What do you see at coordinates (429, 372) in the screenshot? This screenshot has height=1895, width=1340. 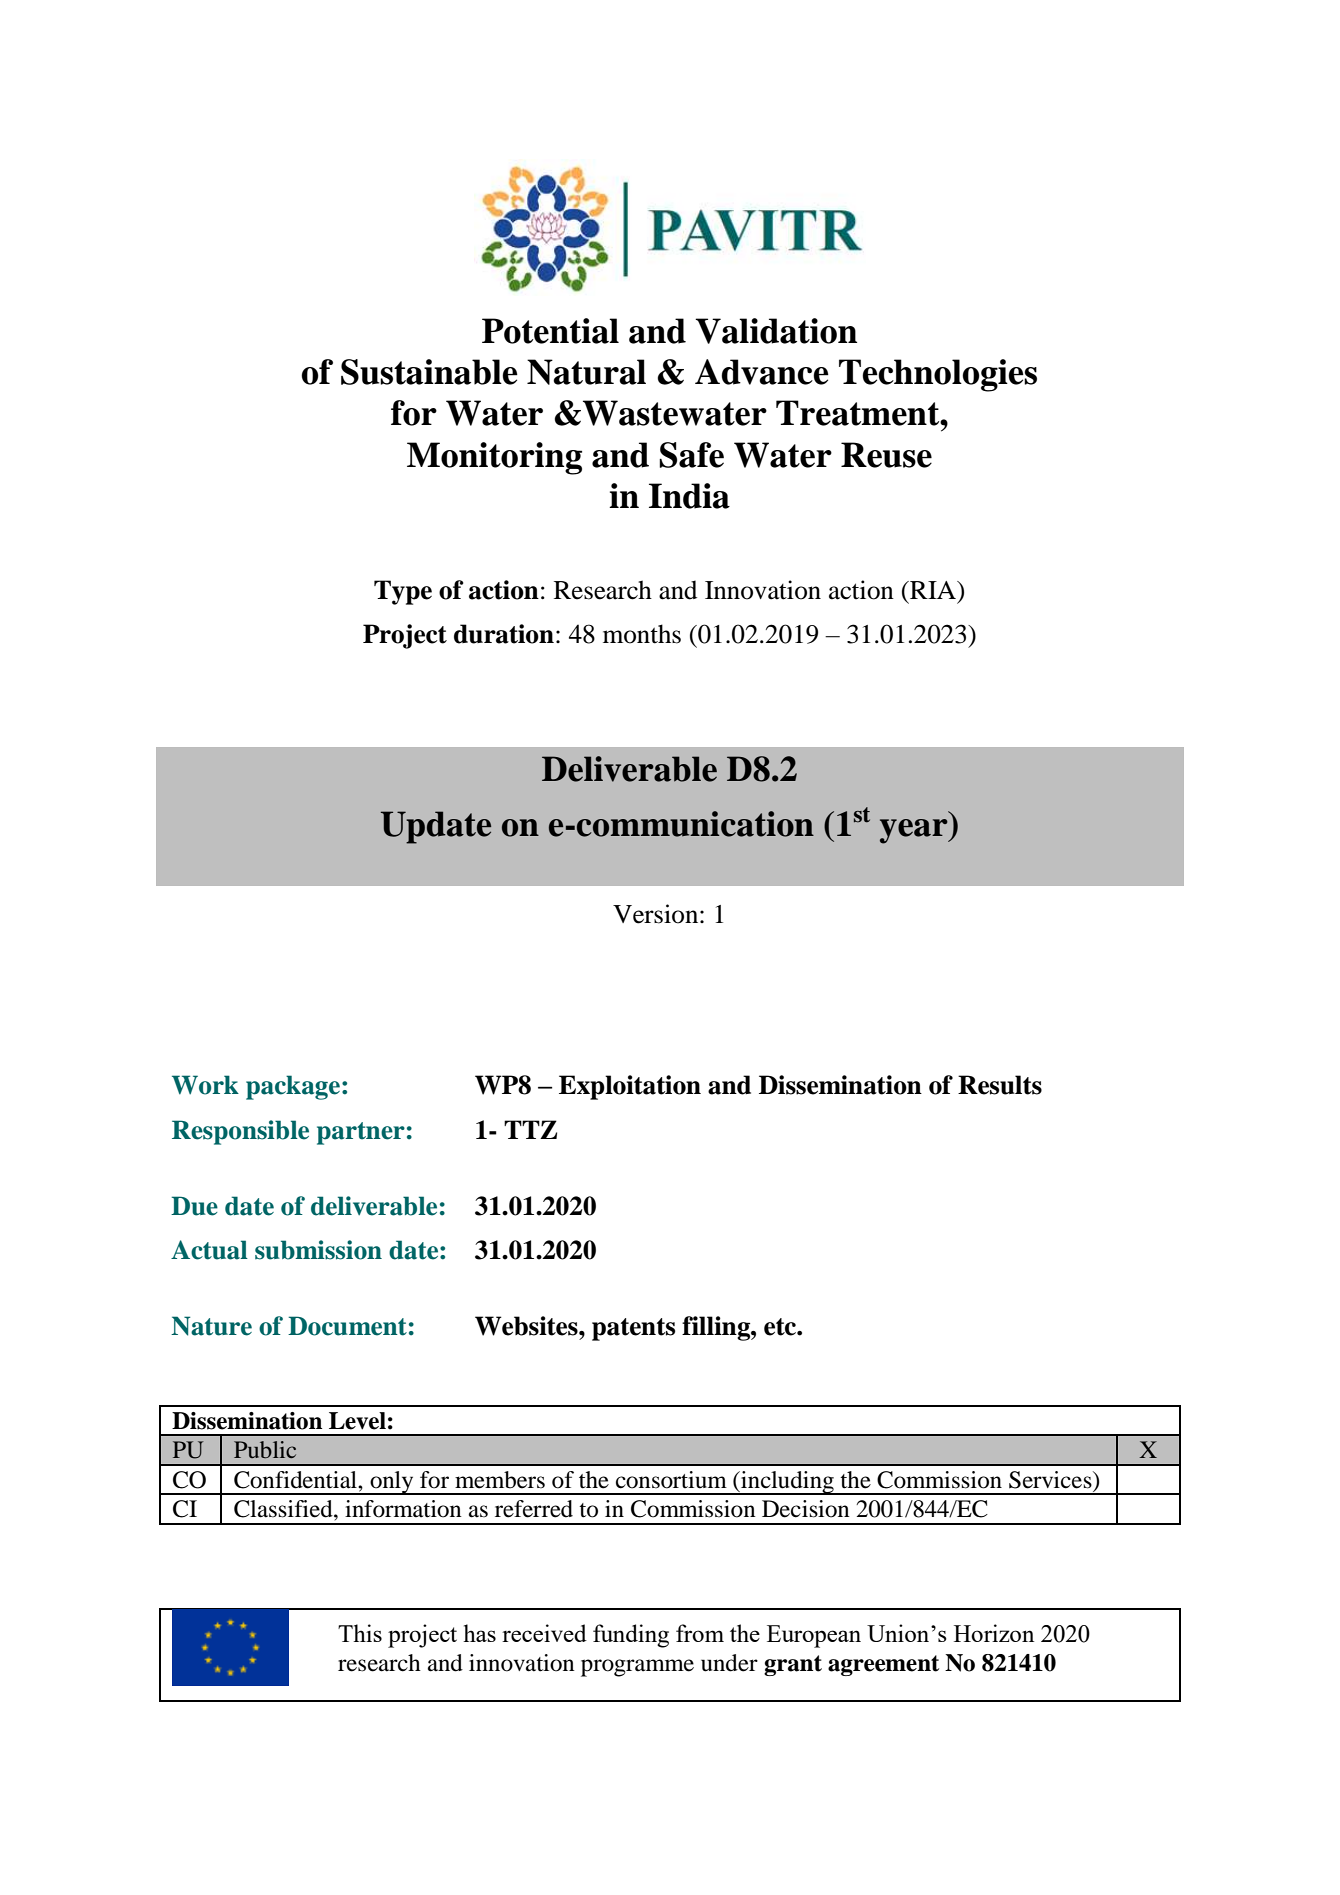 I see `Sustainable` at bounding box center [429, 372].
